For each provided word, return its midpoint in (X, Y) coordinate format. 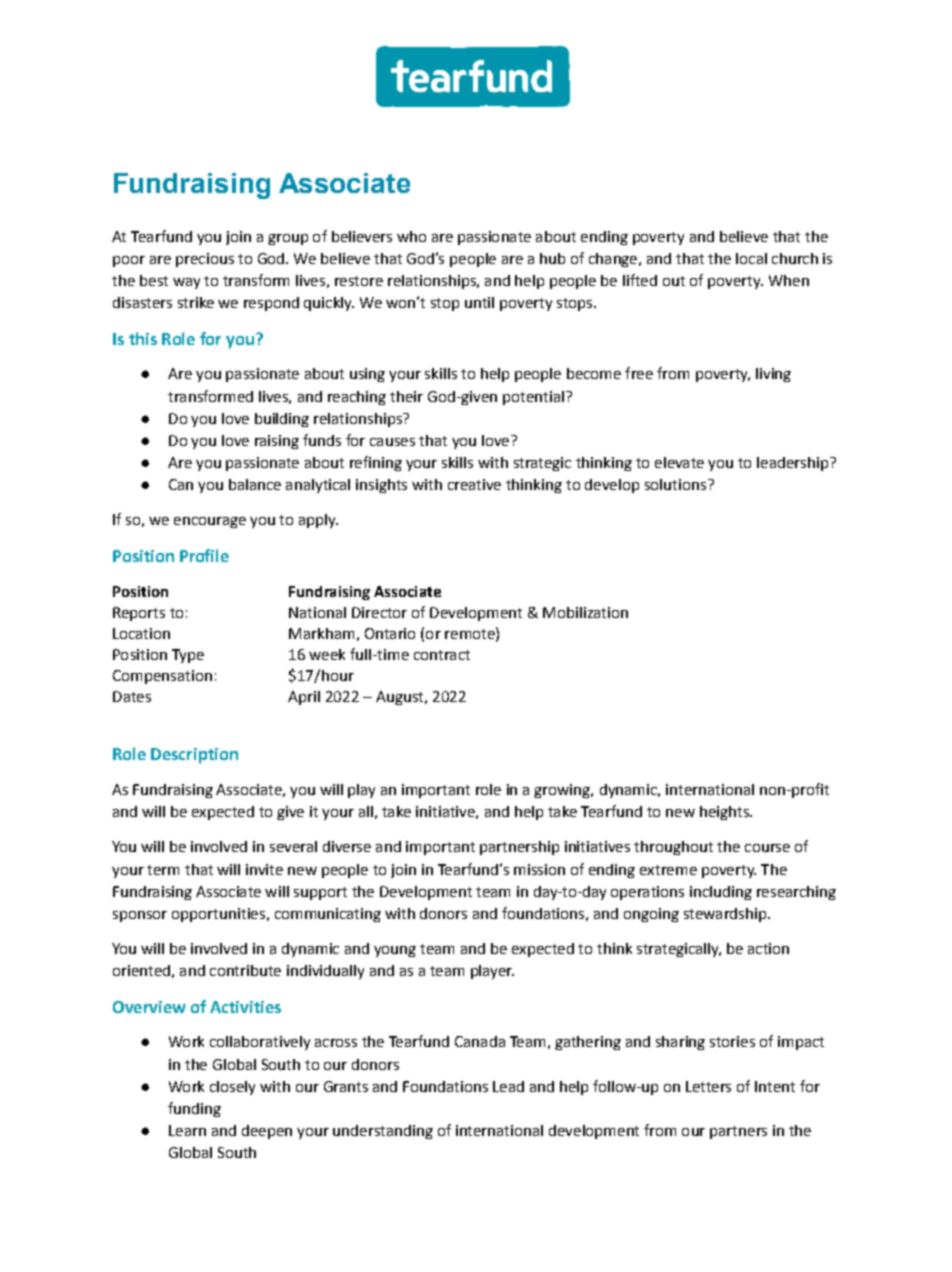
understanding (383, 1132)
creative (474, 484)
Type (188, 656)
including (721, 893)
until (479, 302)
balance (255, 484)
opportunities (218, 915)
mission (539, 869)
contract (442, 655)
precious (205, 260)
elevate (679, 462)
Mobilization (585, 612)
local (751, 258)
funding (194, 1109)
